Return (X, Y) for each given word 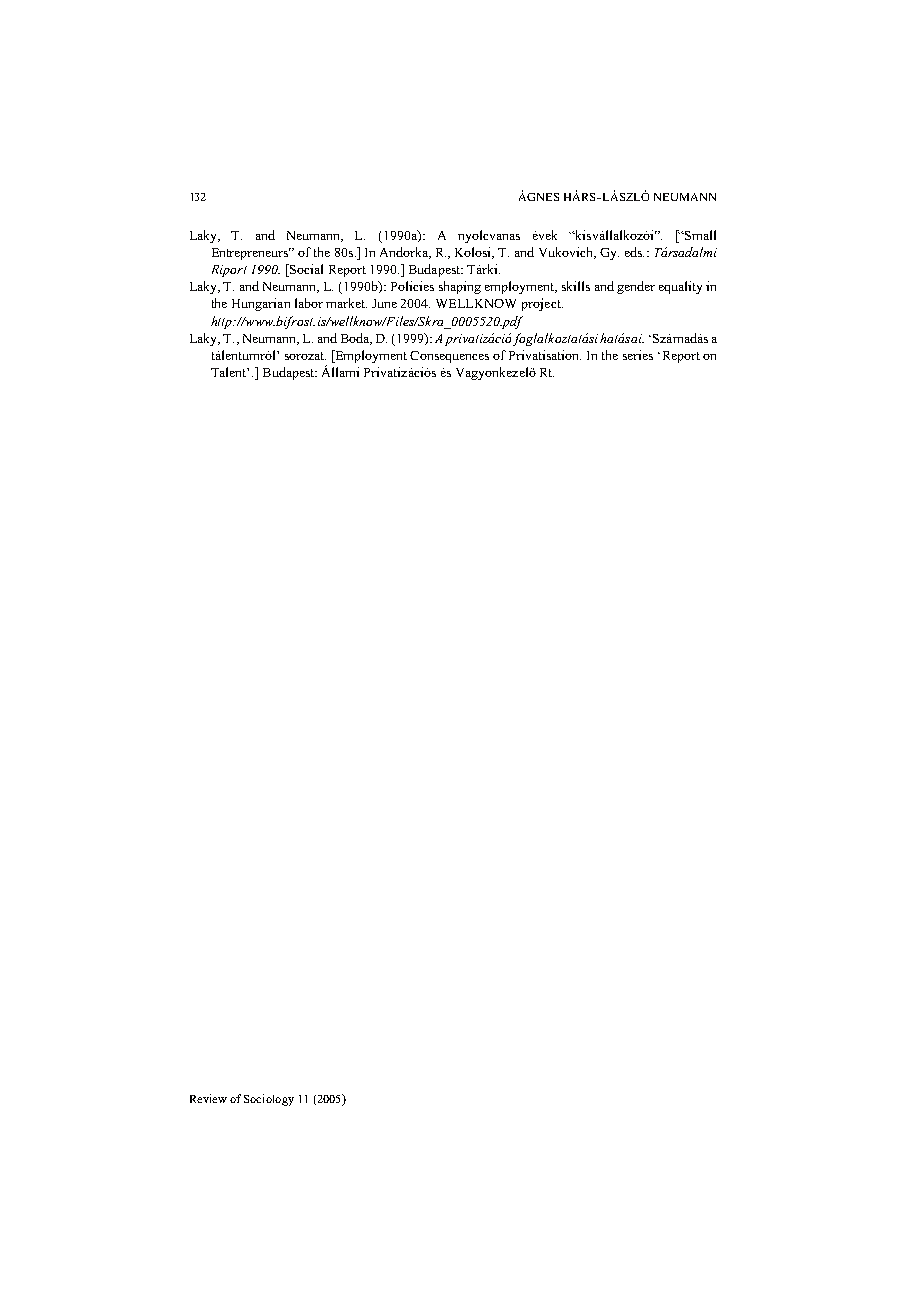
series (638, 355)
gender (636, 287)
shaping (460, 287)
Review (208, 1098)
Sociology (269, 1100)
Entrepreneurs (251, 254)
